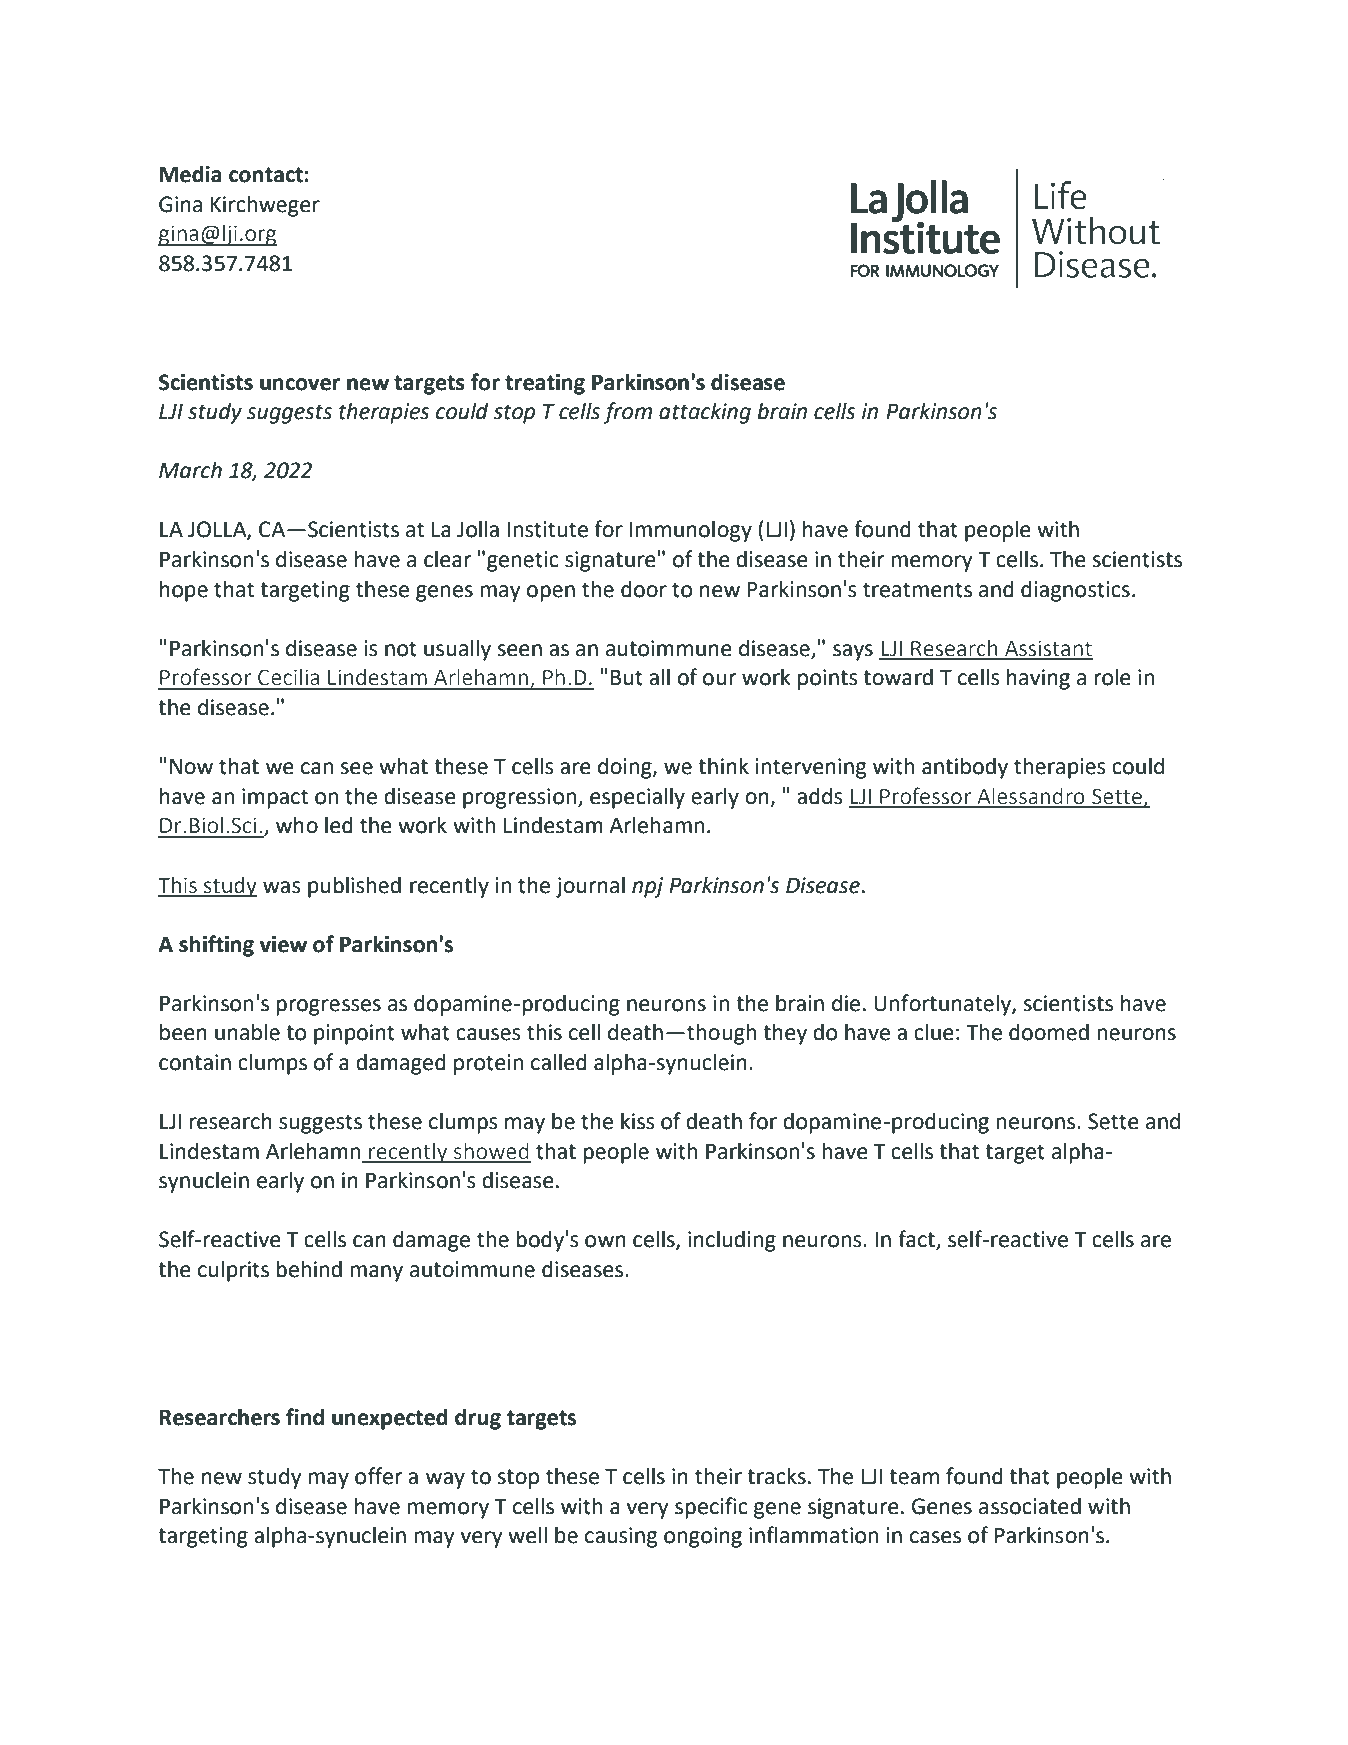 Image resolution: width=1348 pixels, height=1745 pixels. I want to click on treating, so click(545, 384).
